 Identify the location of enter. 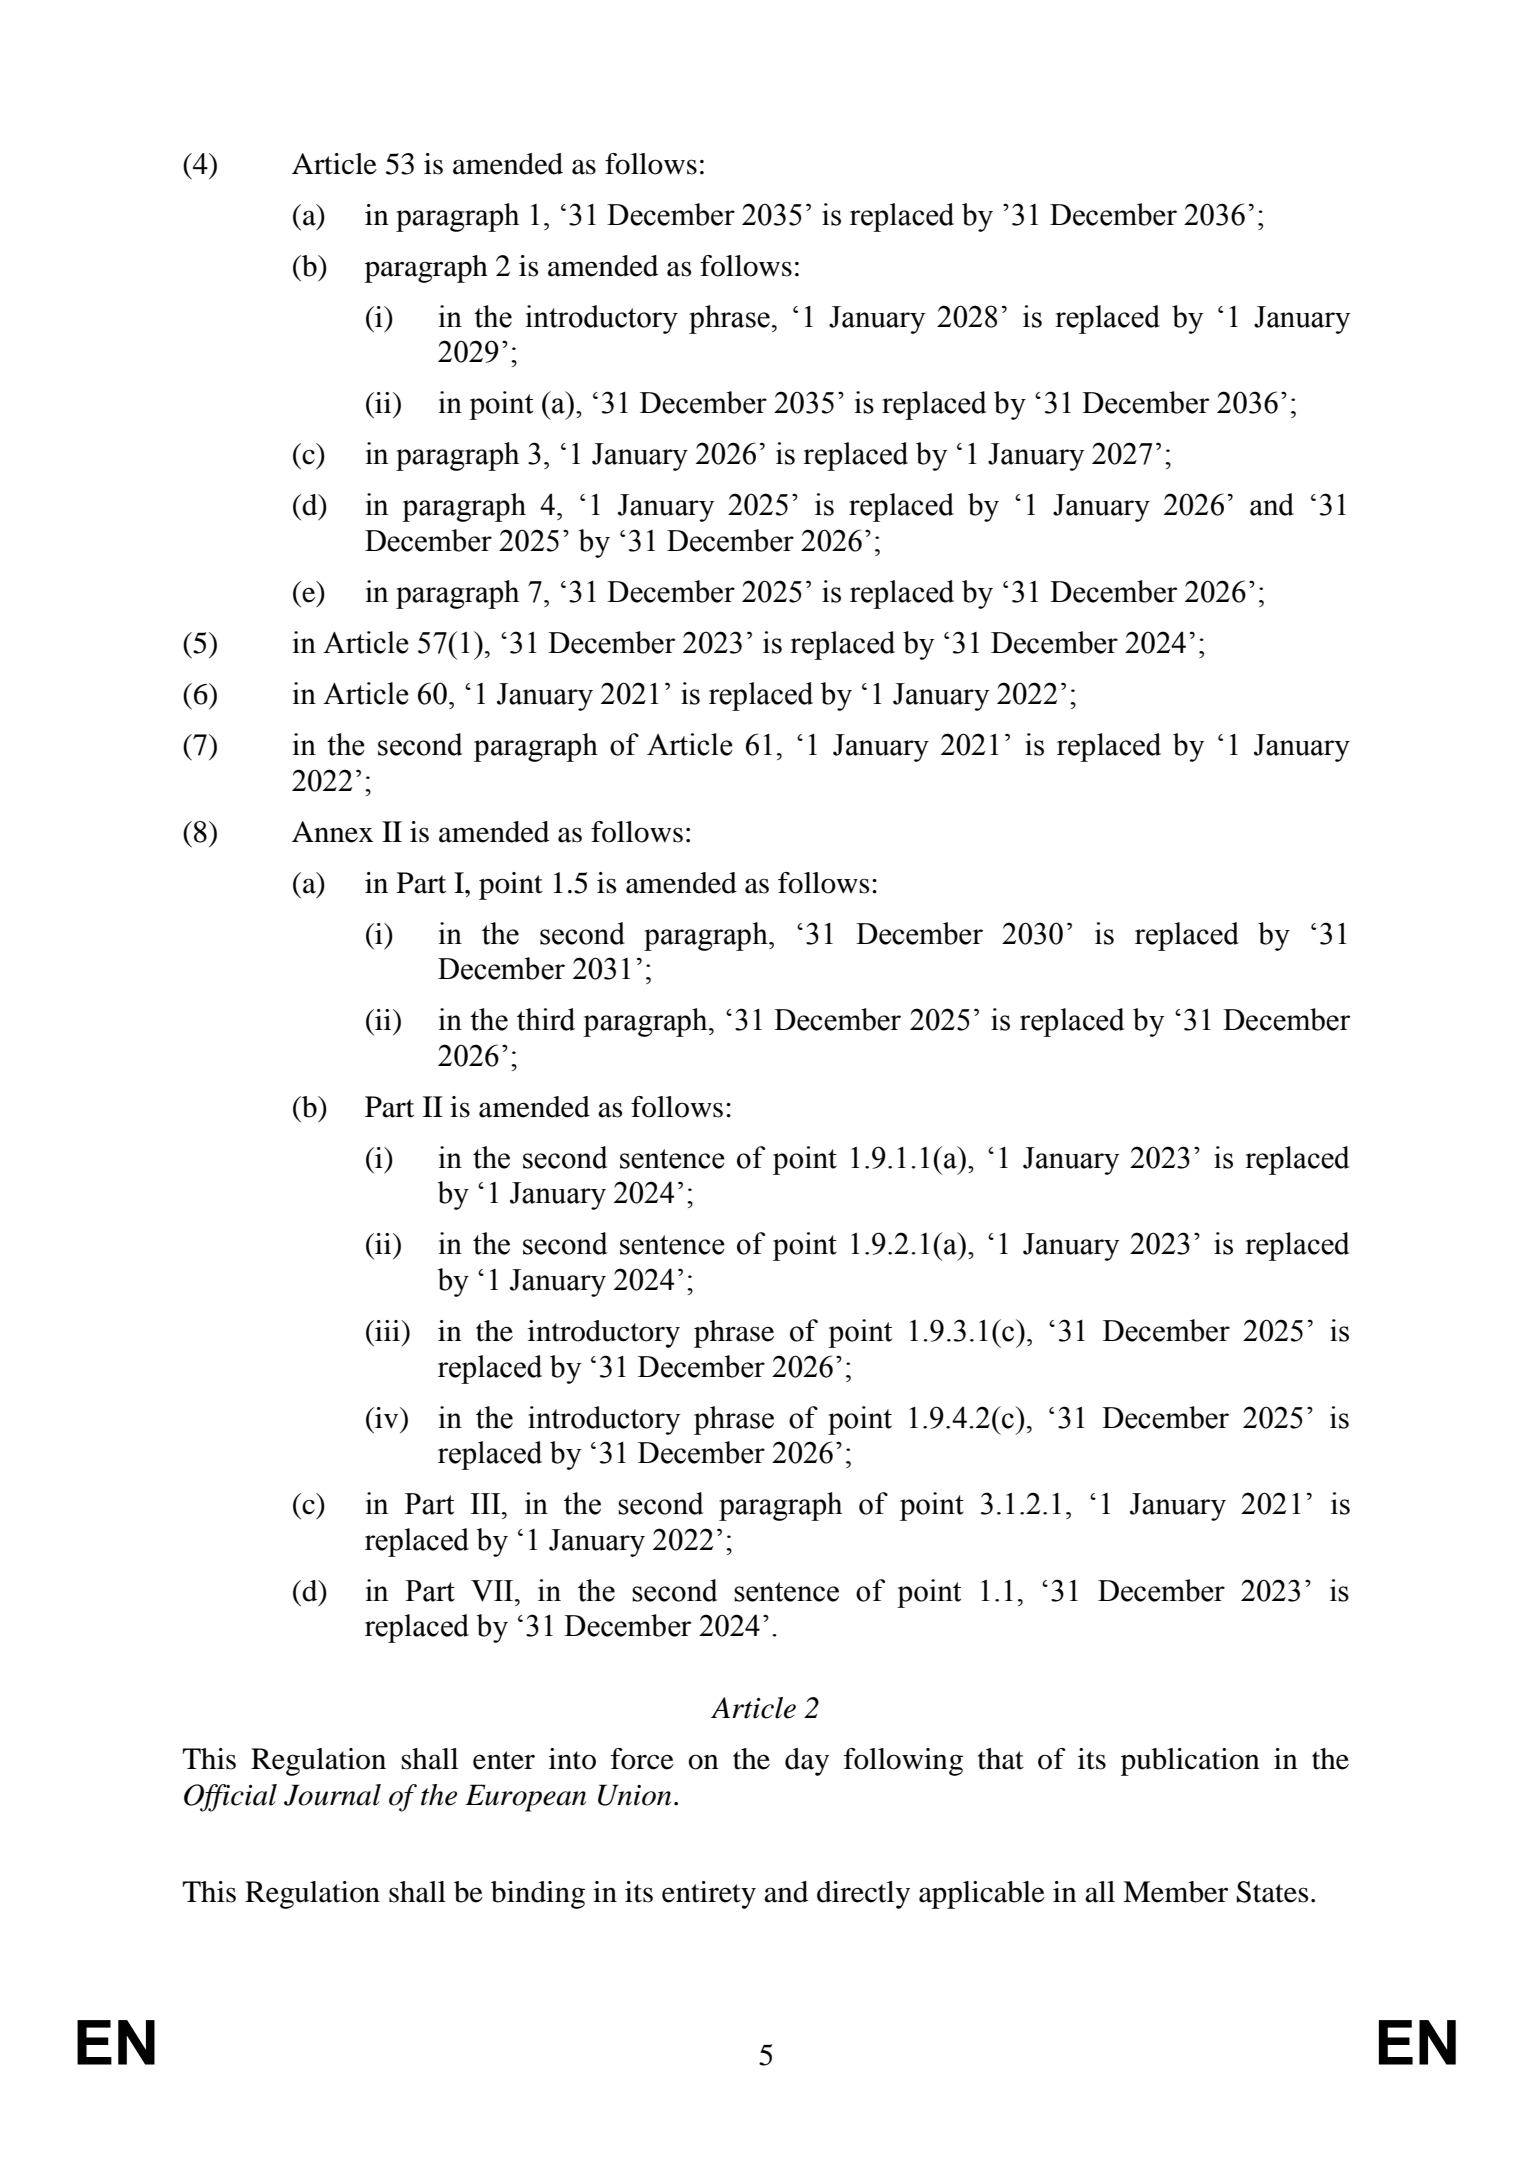
(504, 1760).
